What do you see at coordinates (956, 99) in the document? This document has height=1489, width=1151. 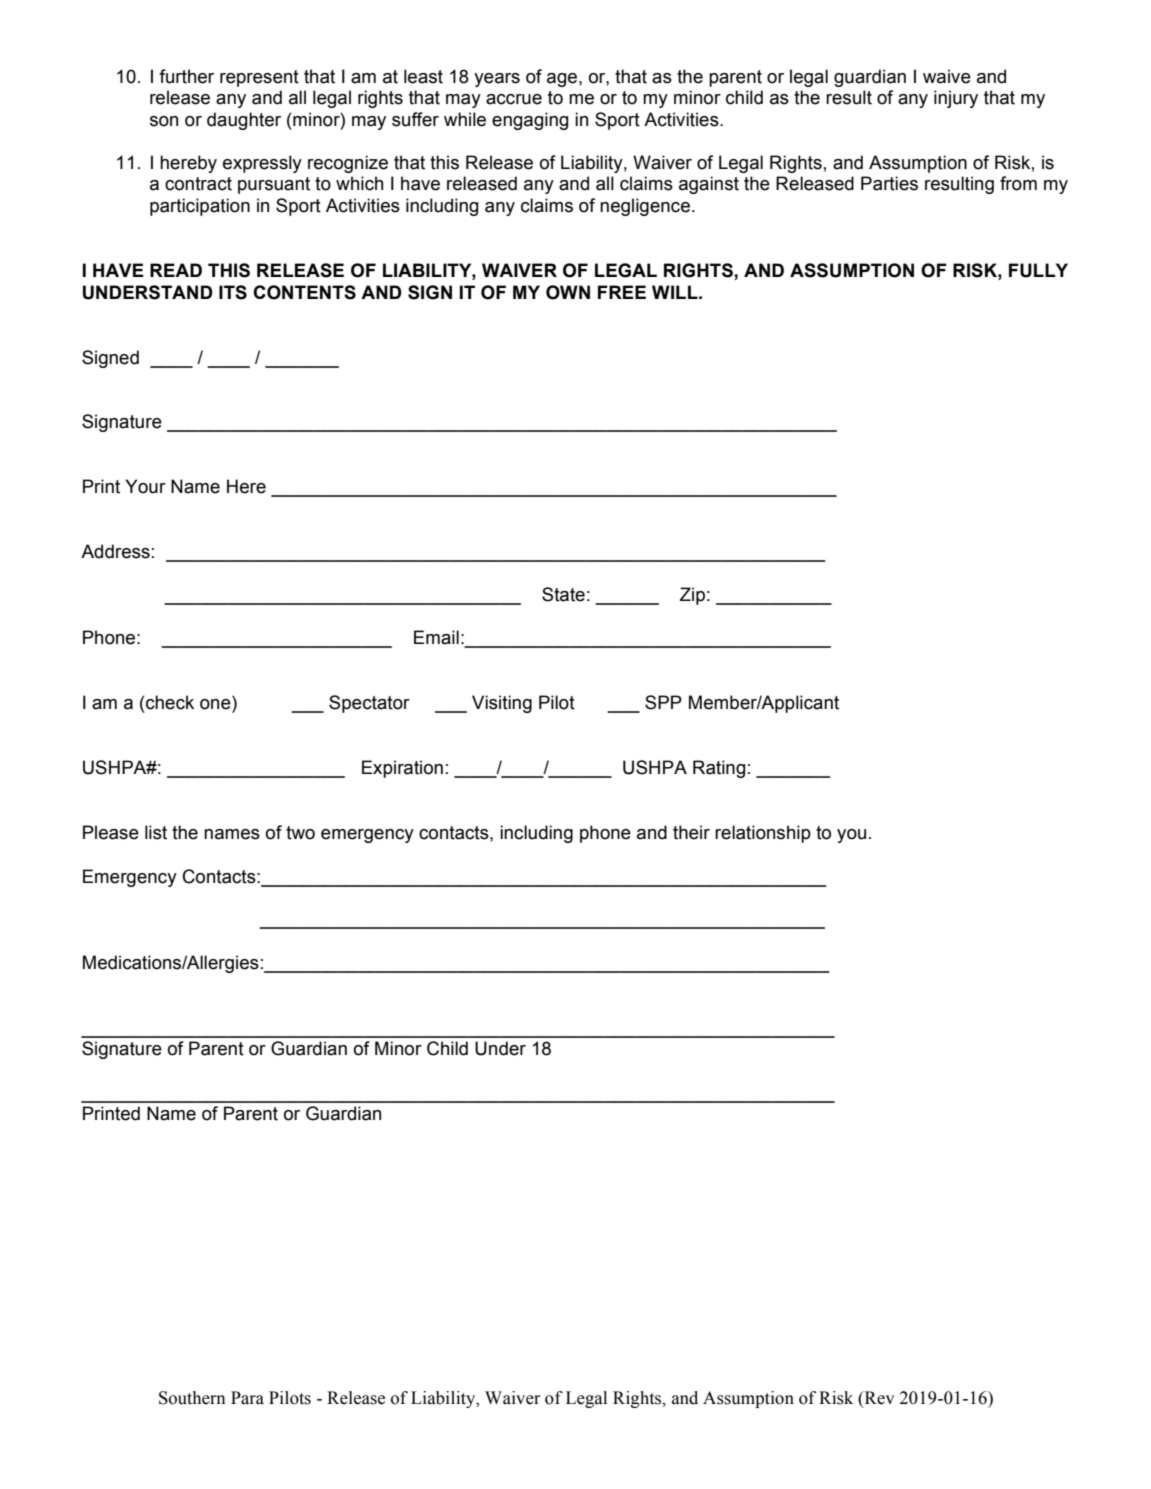 I see `injury` at bounding box center [956, 99].
